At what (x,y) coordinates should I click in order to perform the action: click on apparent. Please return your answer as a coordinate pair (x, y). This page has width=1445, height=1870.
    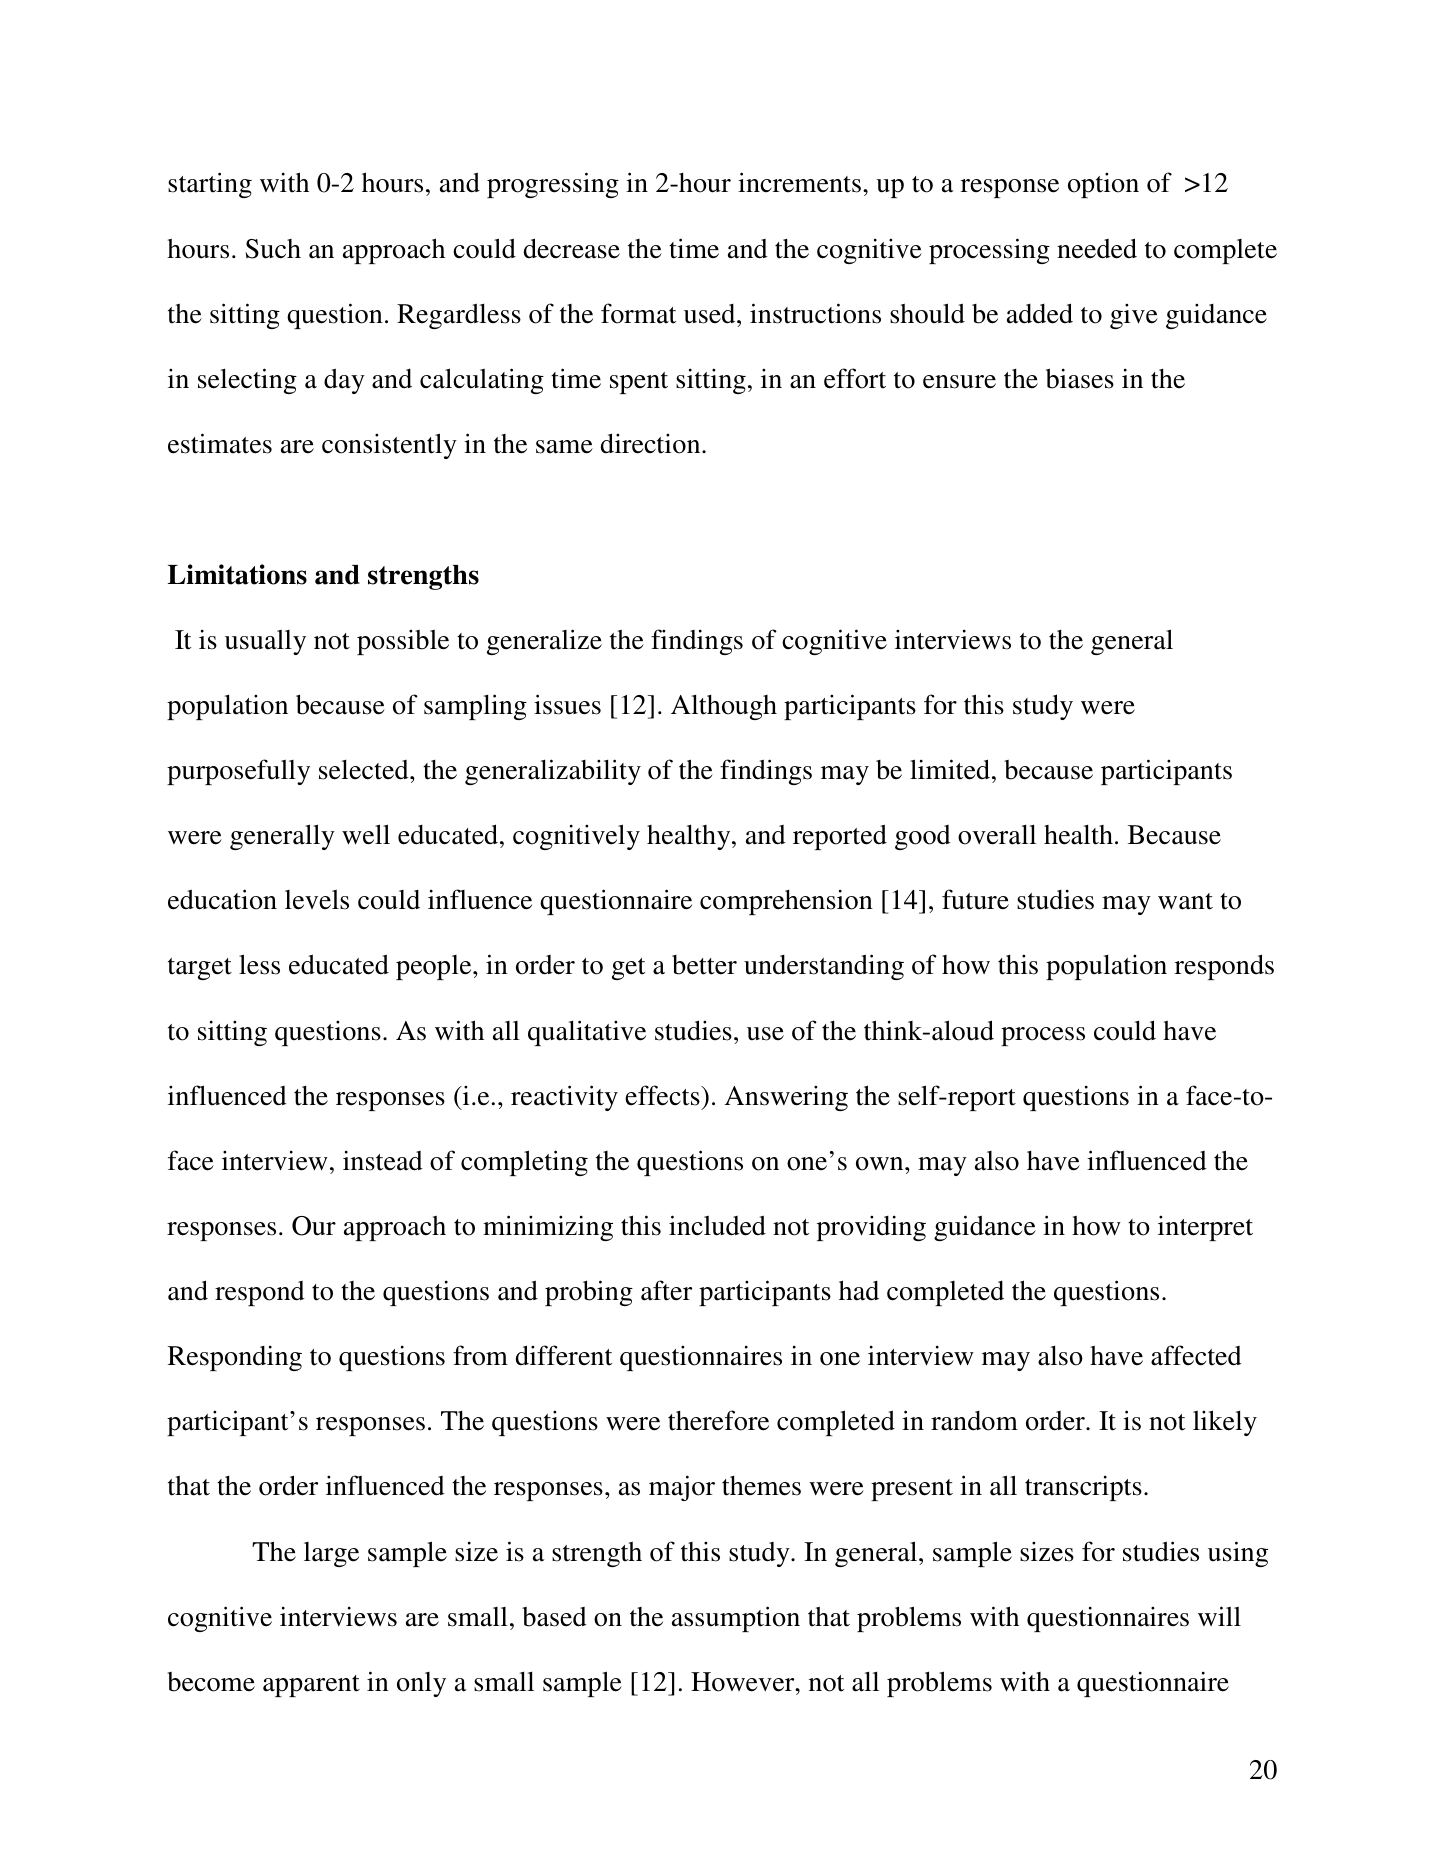
    Looking at the image, I should click on (311, 1686).
